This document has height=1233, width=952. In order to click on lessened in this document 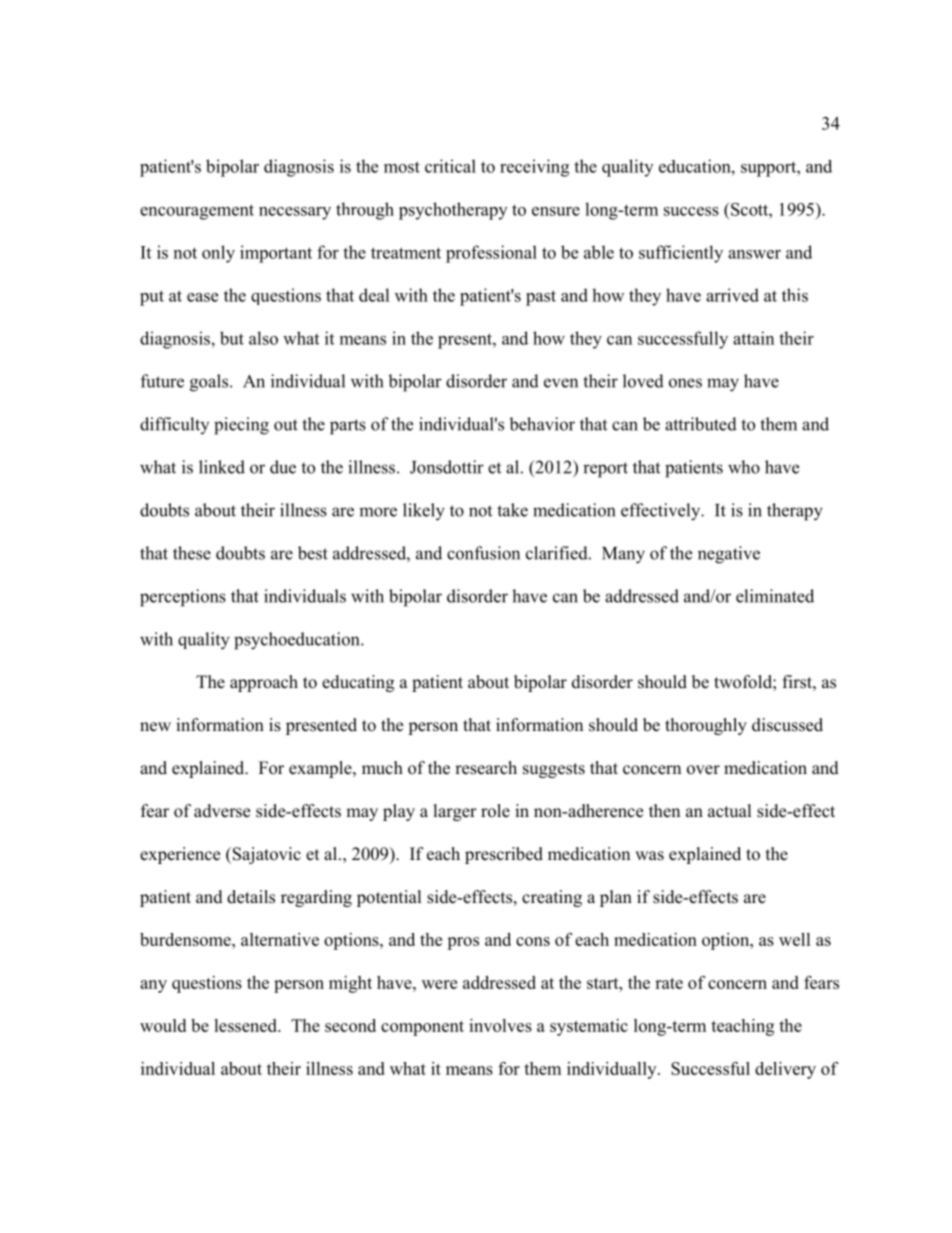, I will do `click(246, 1025)`.
